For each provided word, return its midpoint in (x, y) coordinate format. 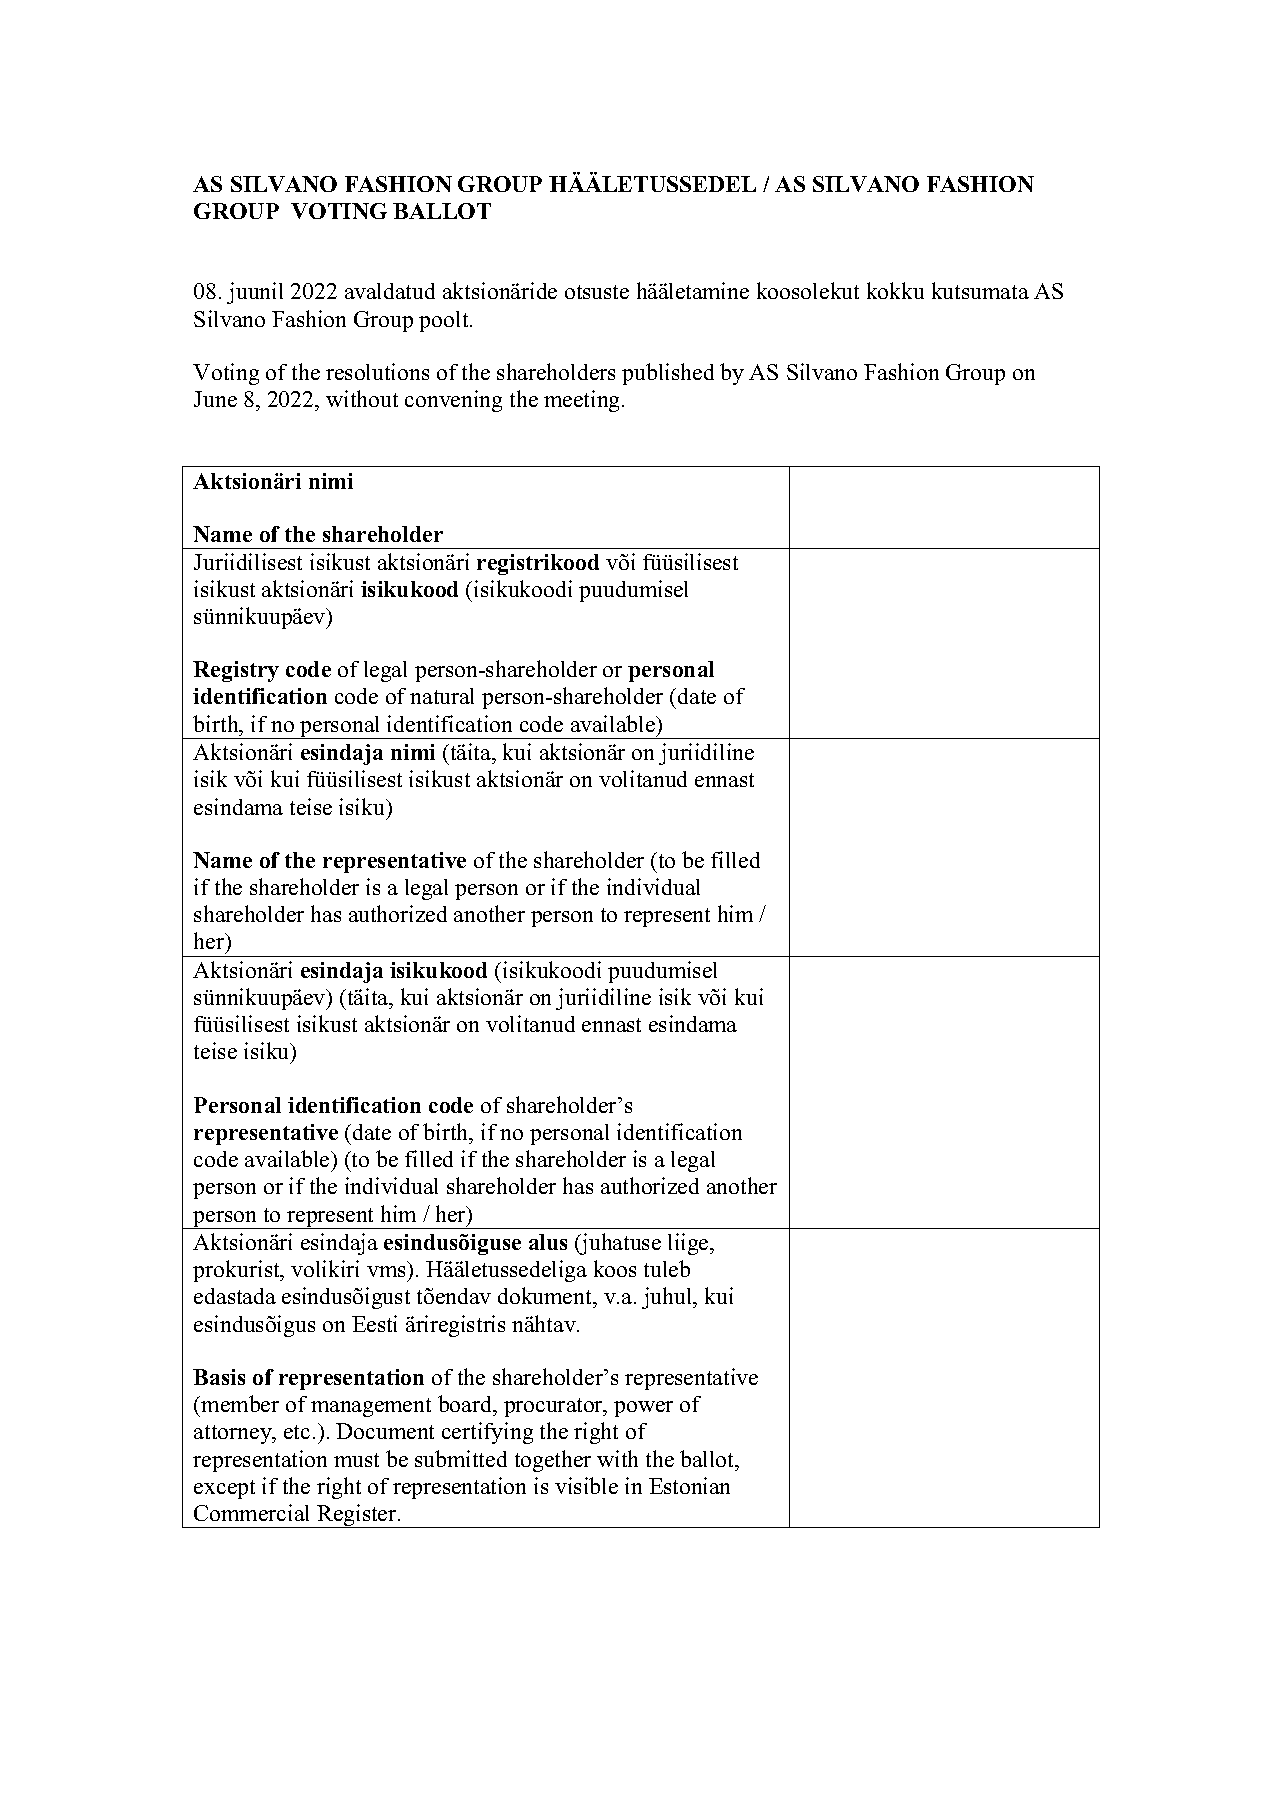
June (215, 399)
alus (548, 1242)
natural (442, 696)
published (668, 374)
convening (453, 401)
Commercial (251, 1512)
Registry (236, 671)
